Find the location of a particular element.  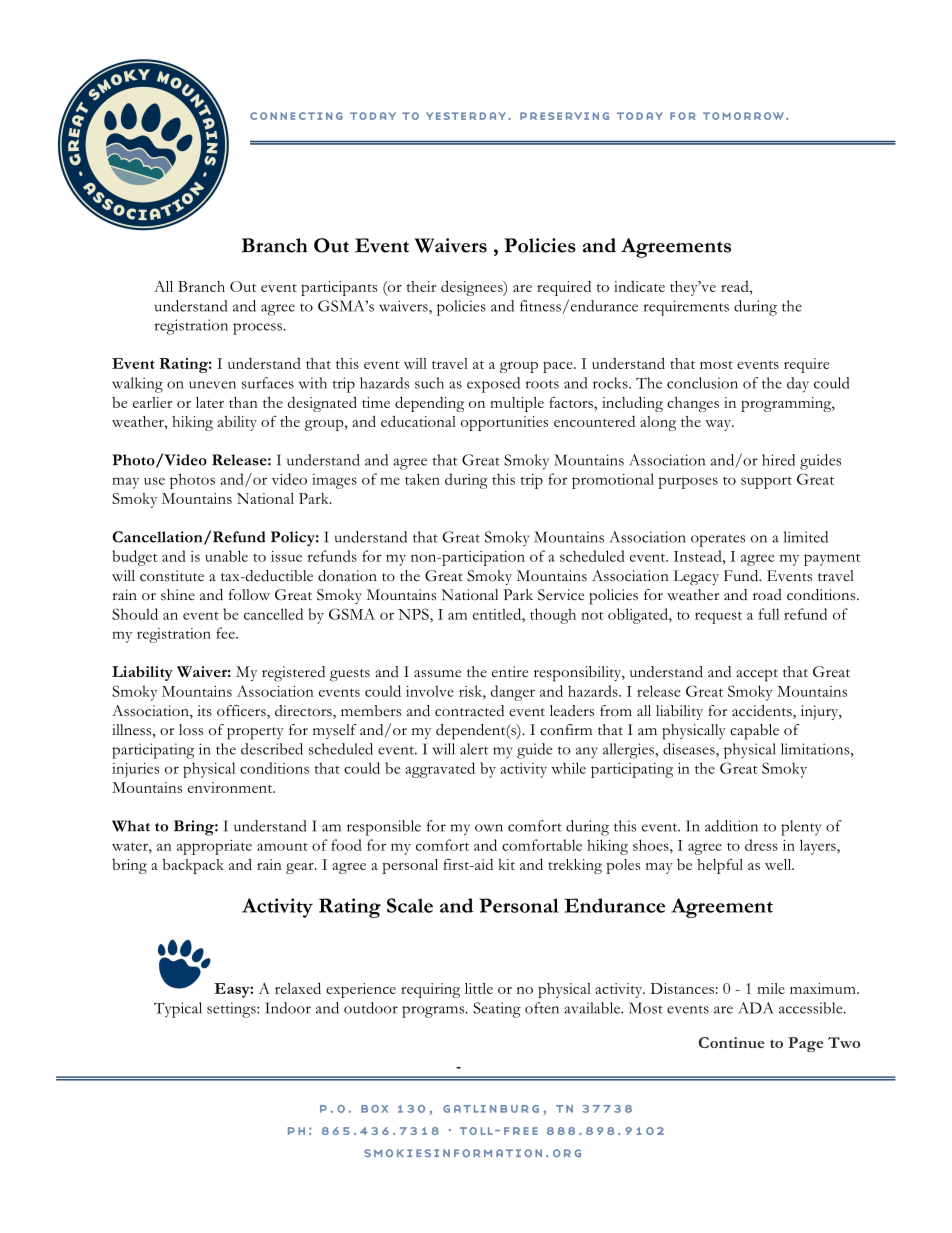

aggravated is located at coordinates (440, 770).
